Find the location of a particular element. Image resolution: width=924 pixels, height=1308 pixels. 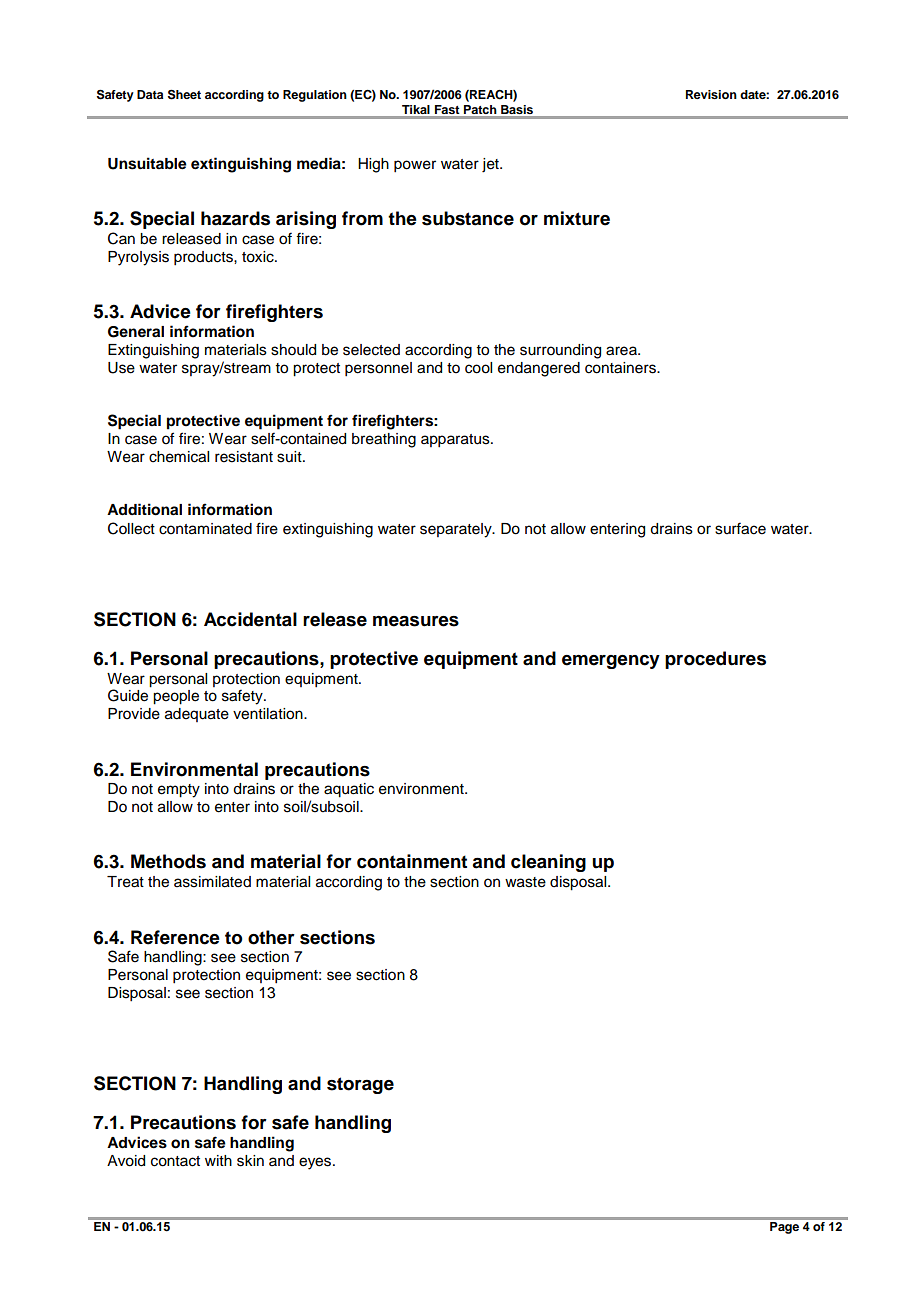

eyes is located at coordinates (316, 1163).
